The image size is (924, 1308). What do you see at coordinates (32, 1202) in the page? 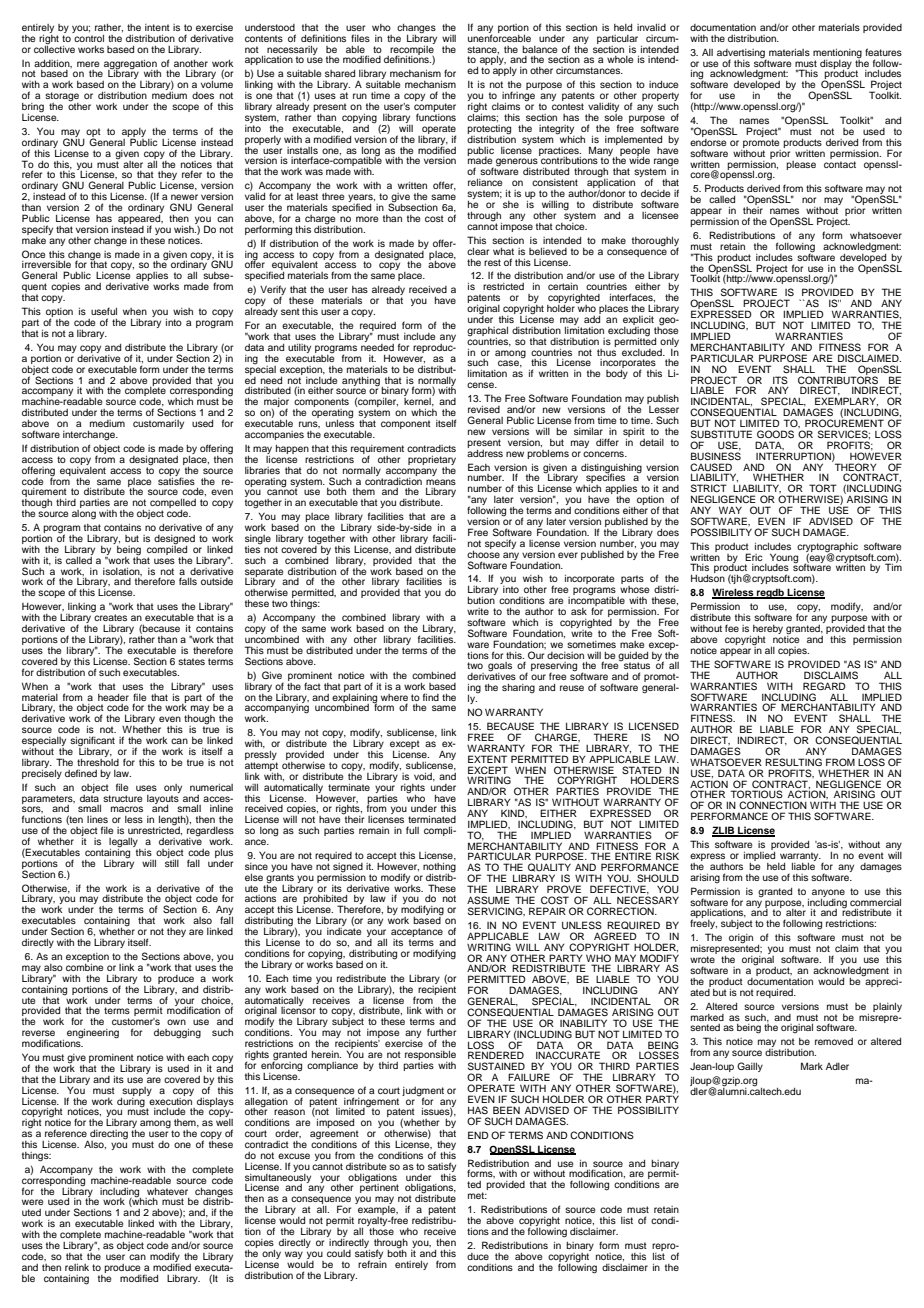
I see `were` at bounding box center [32, 1202].
